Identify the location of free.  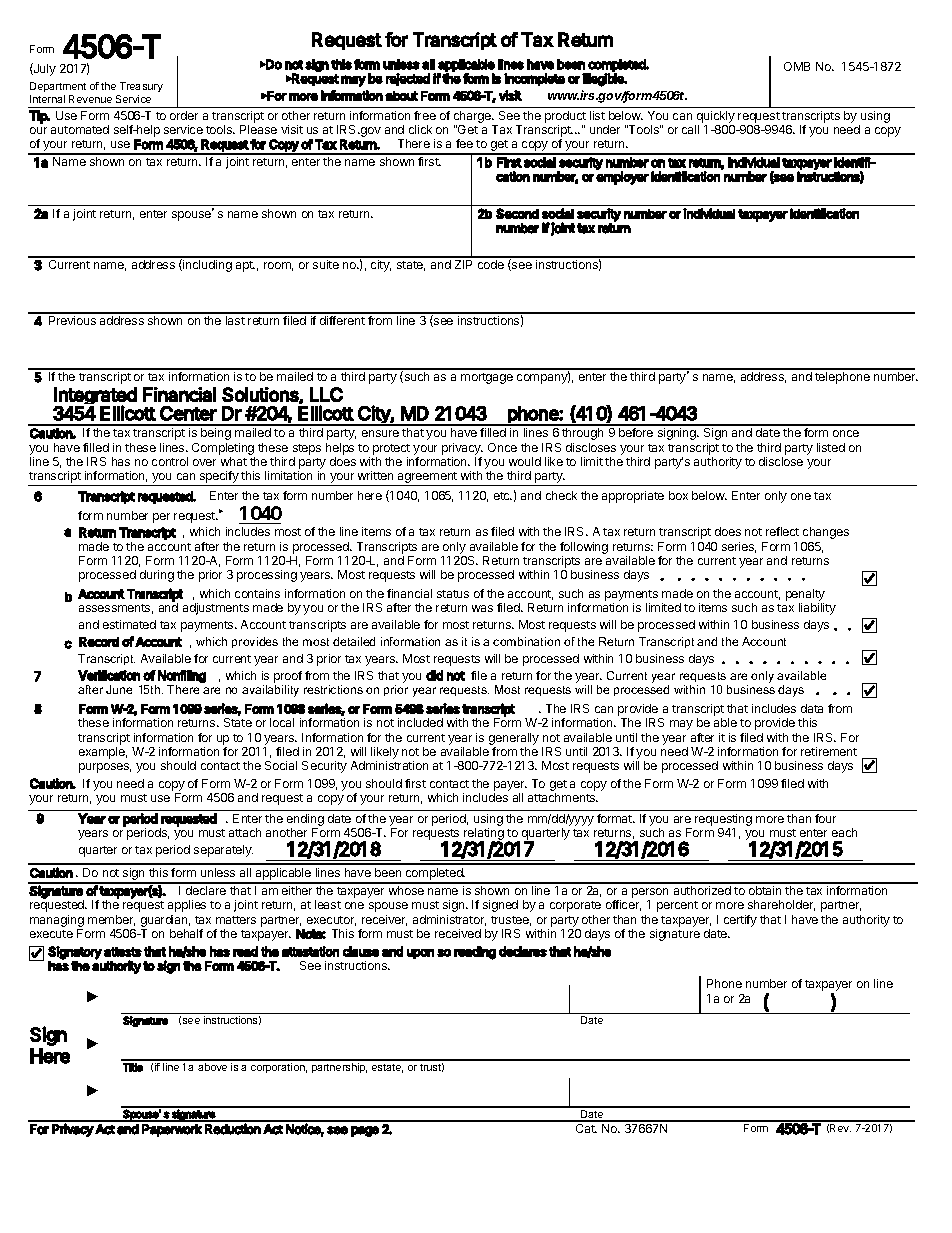
(425, 115).
